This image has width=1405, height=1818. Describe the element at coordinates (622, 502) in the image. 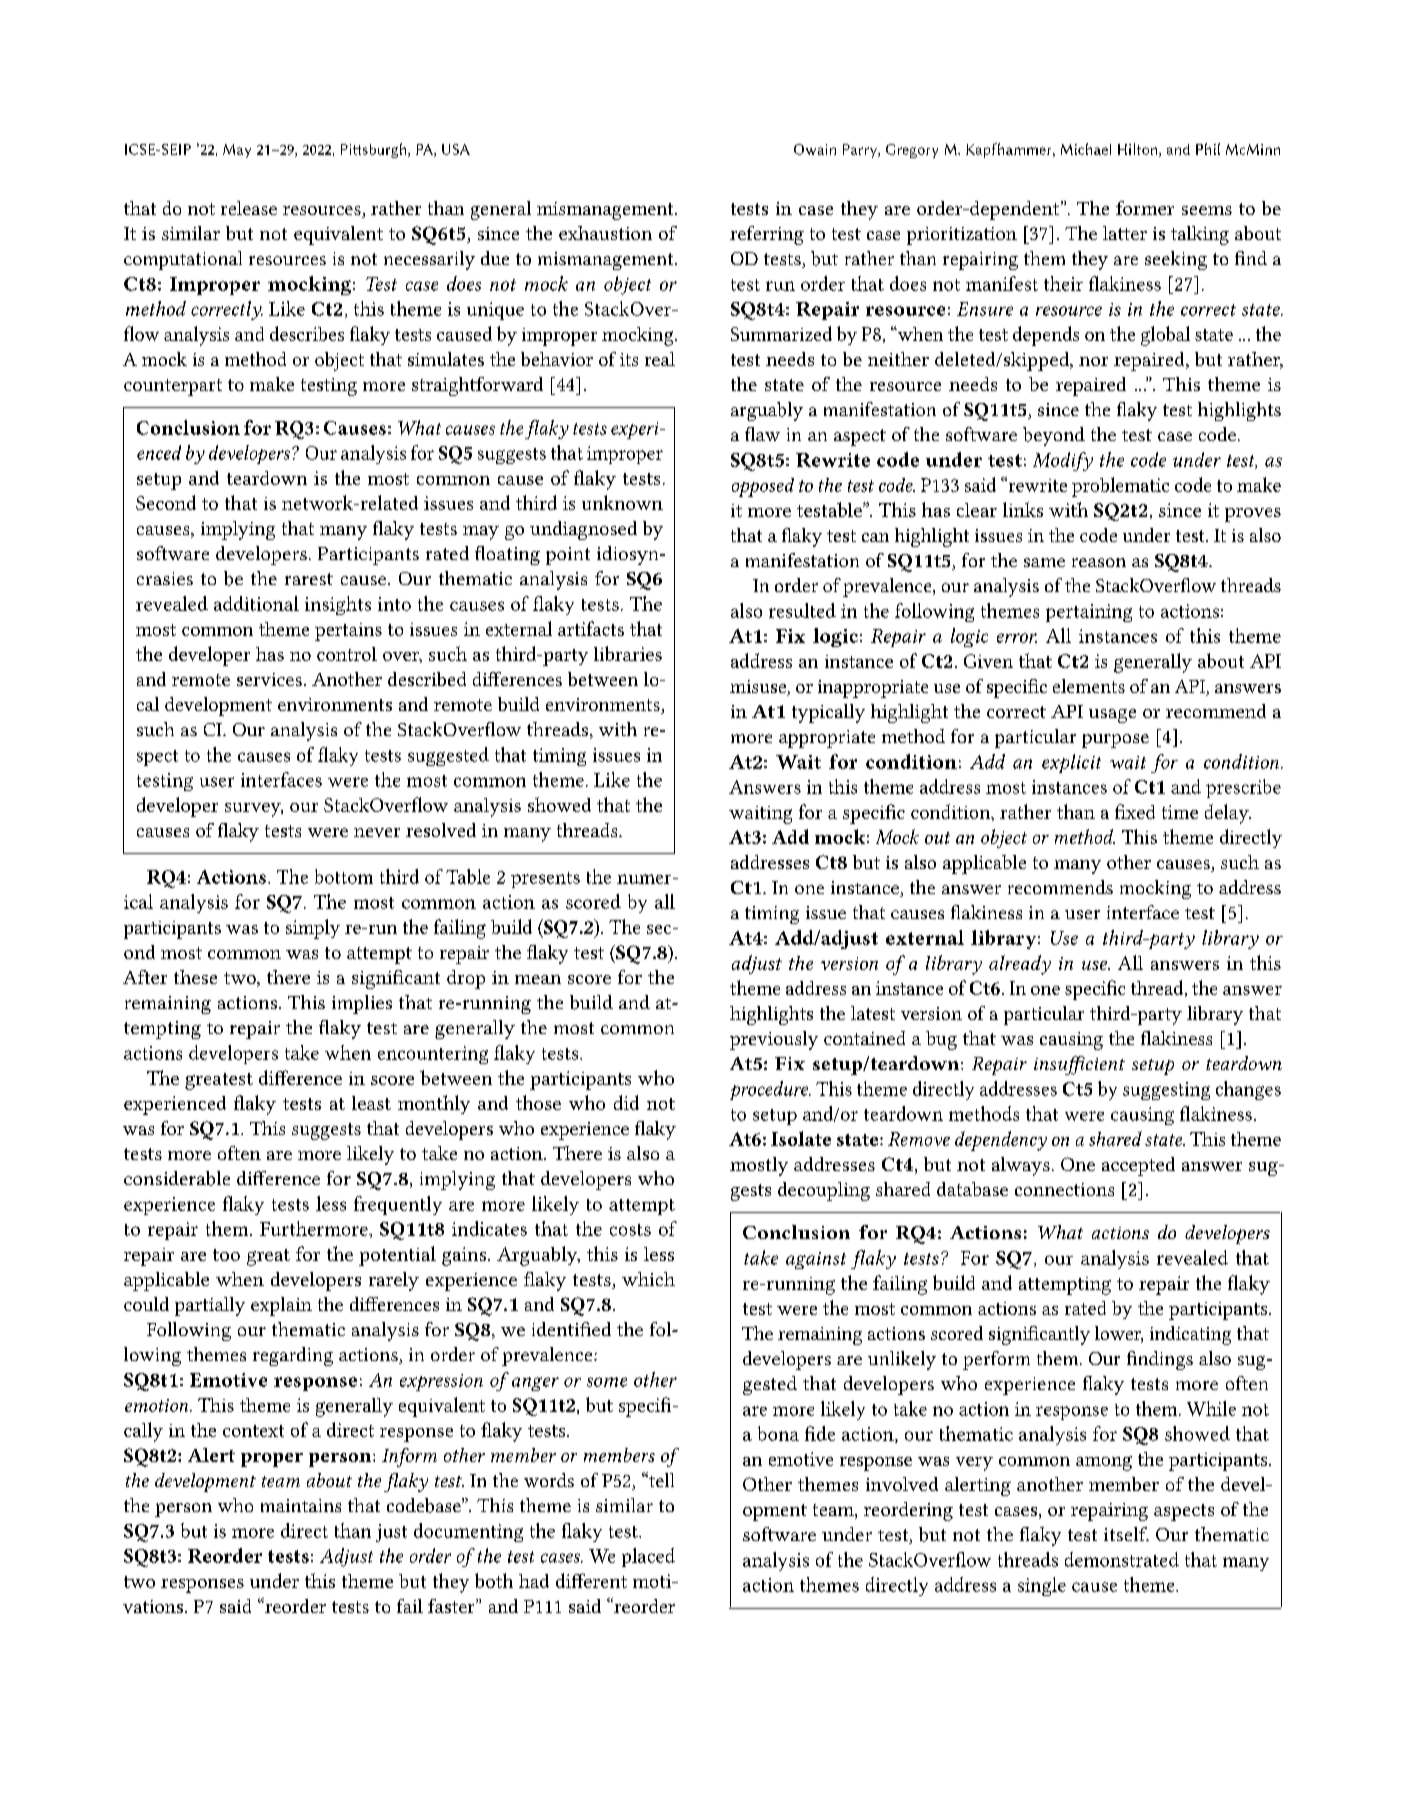

I see `unknown` at that location.
